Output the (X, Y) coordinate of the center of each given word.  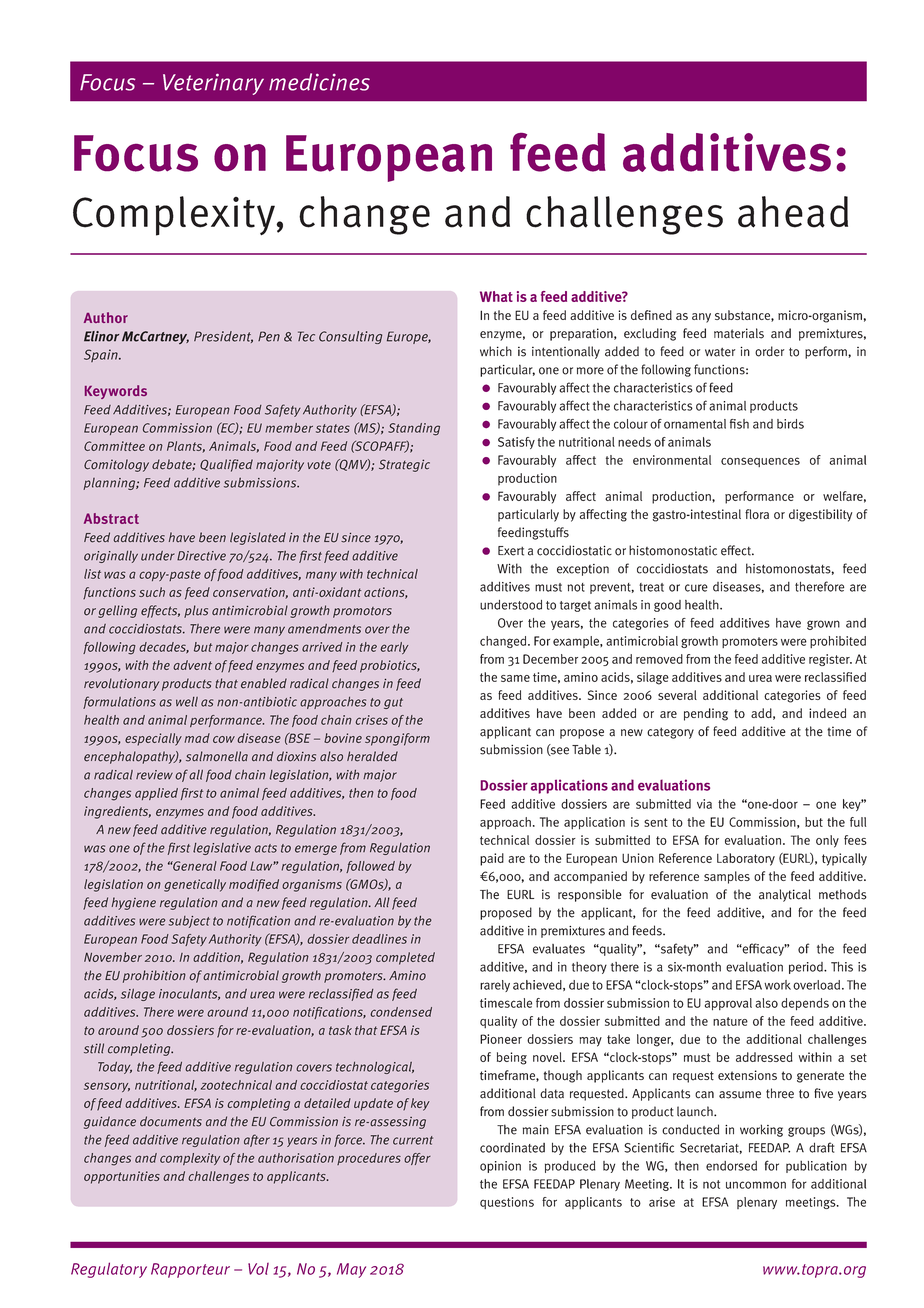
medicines (319, 82)
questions (507, 1203)
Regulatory (109, 1270)
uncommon (756, 1185)
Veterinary (213, 84)
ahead (793, 212)
